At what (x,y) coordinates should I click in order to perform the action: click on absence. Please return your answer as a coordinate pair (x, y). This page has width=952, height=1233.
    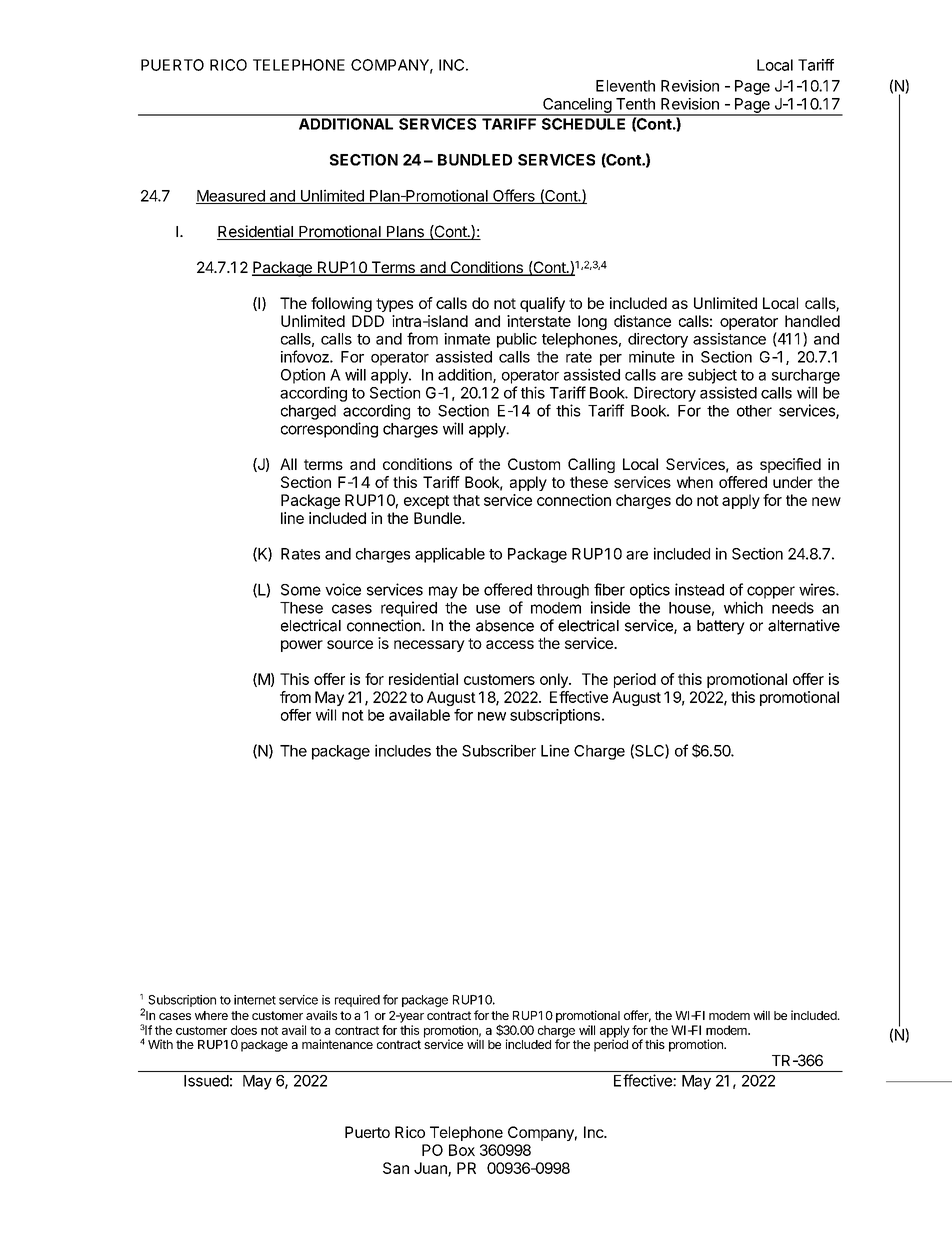
    Looking at the image, I should click on (505, 626).
